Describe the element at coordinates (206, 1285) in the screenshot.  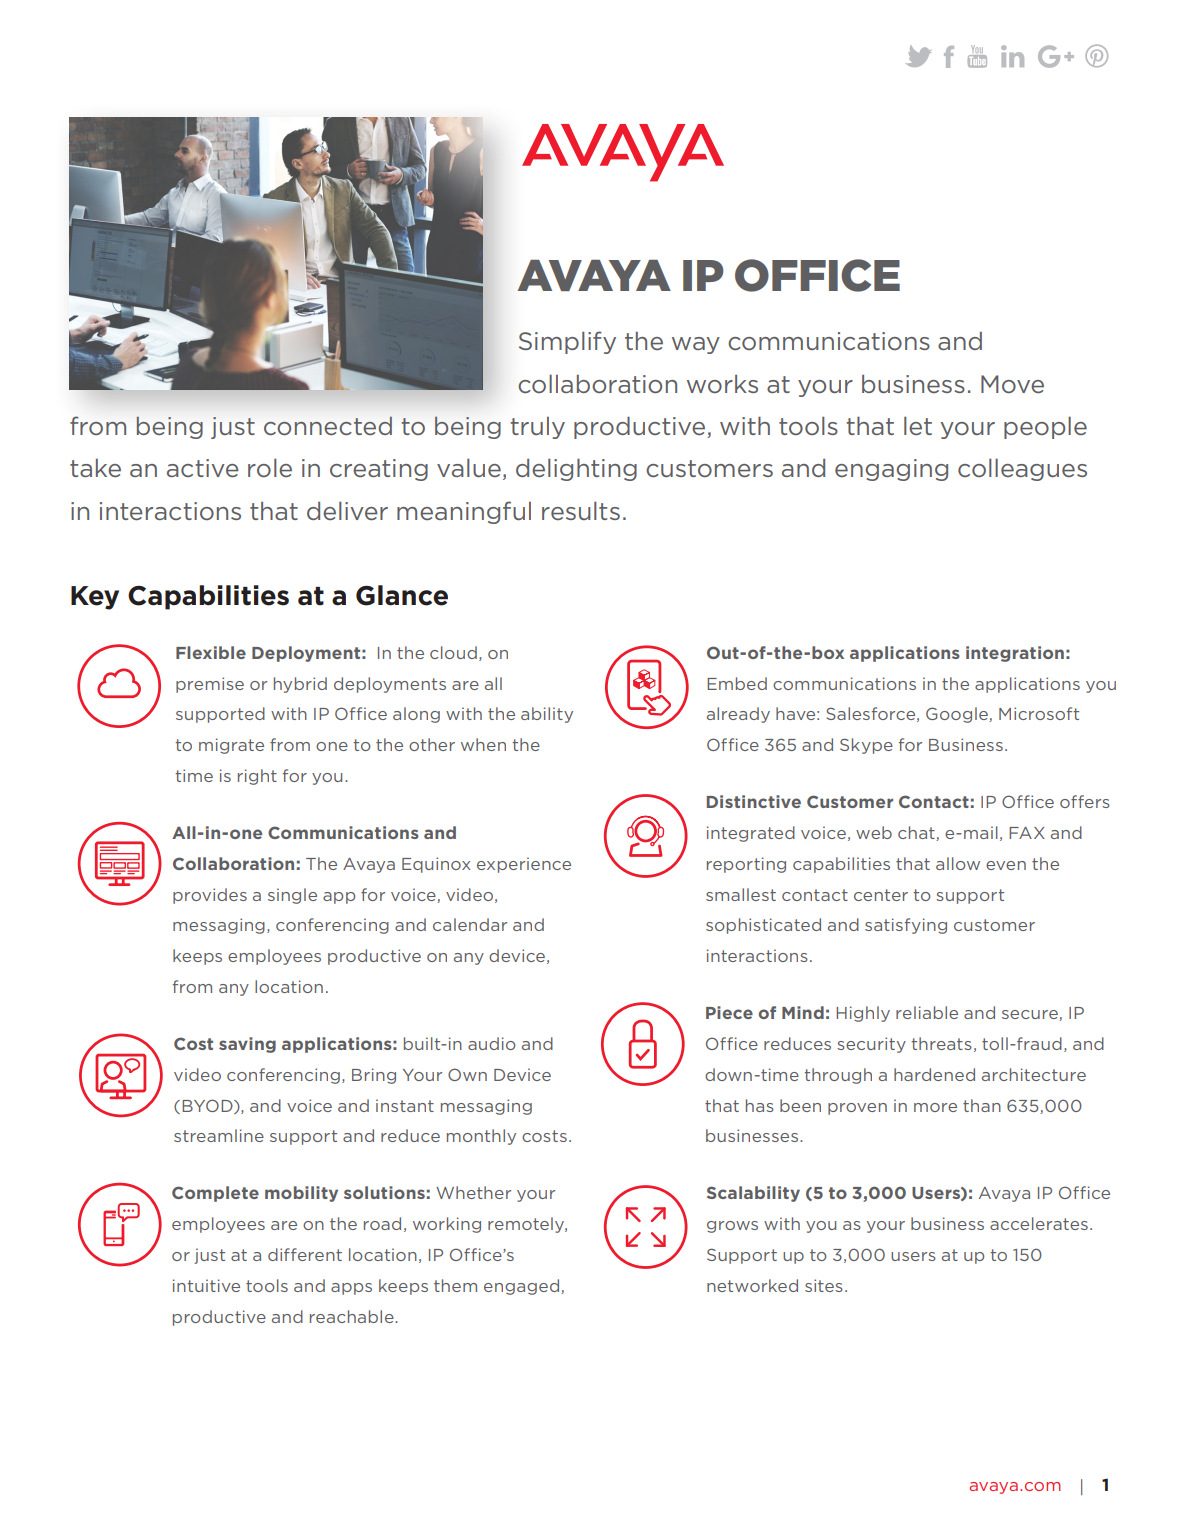
I see `intuitive` at that location.
